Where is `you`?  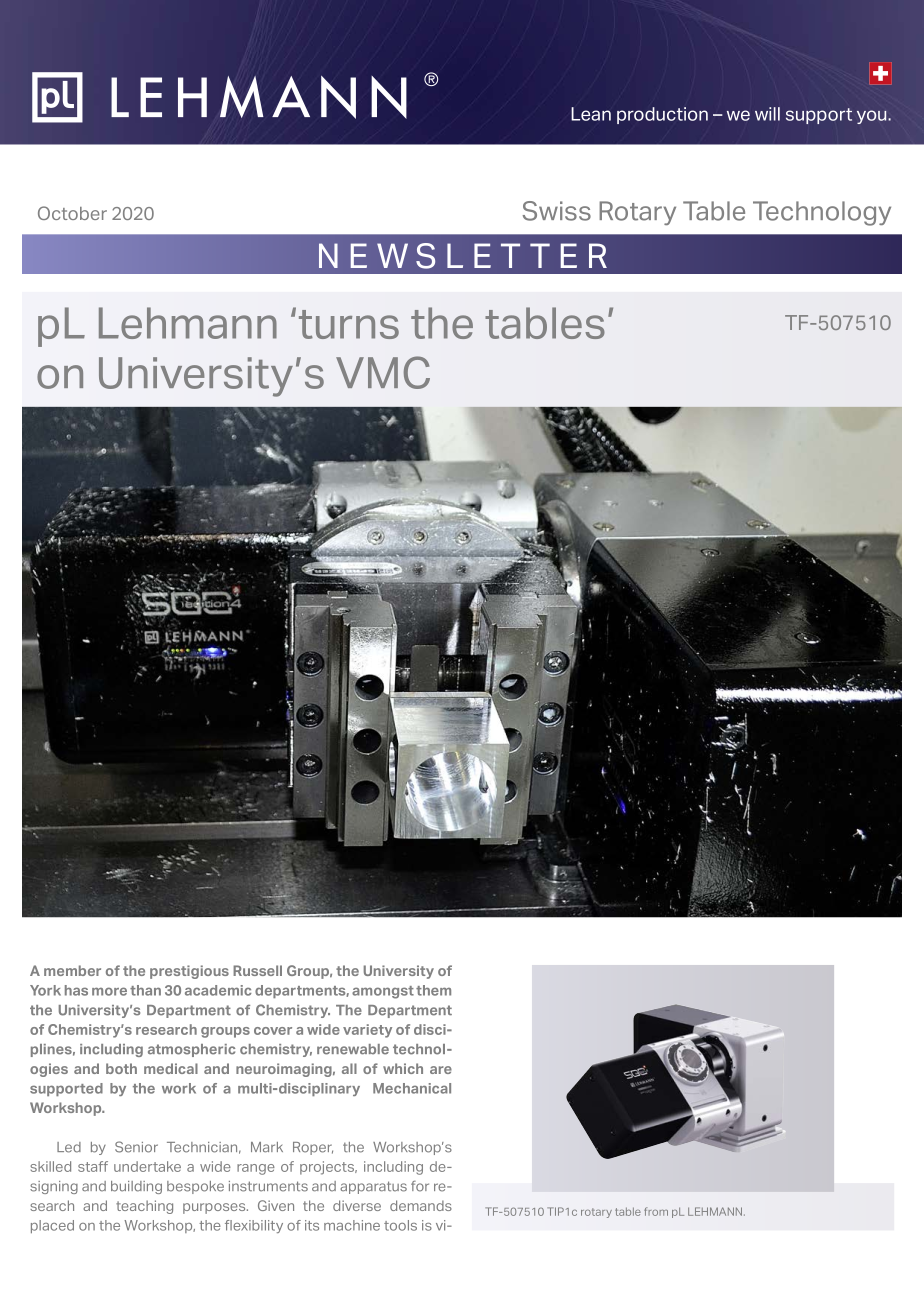
you is located at coordinates (873, 117).
